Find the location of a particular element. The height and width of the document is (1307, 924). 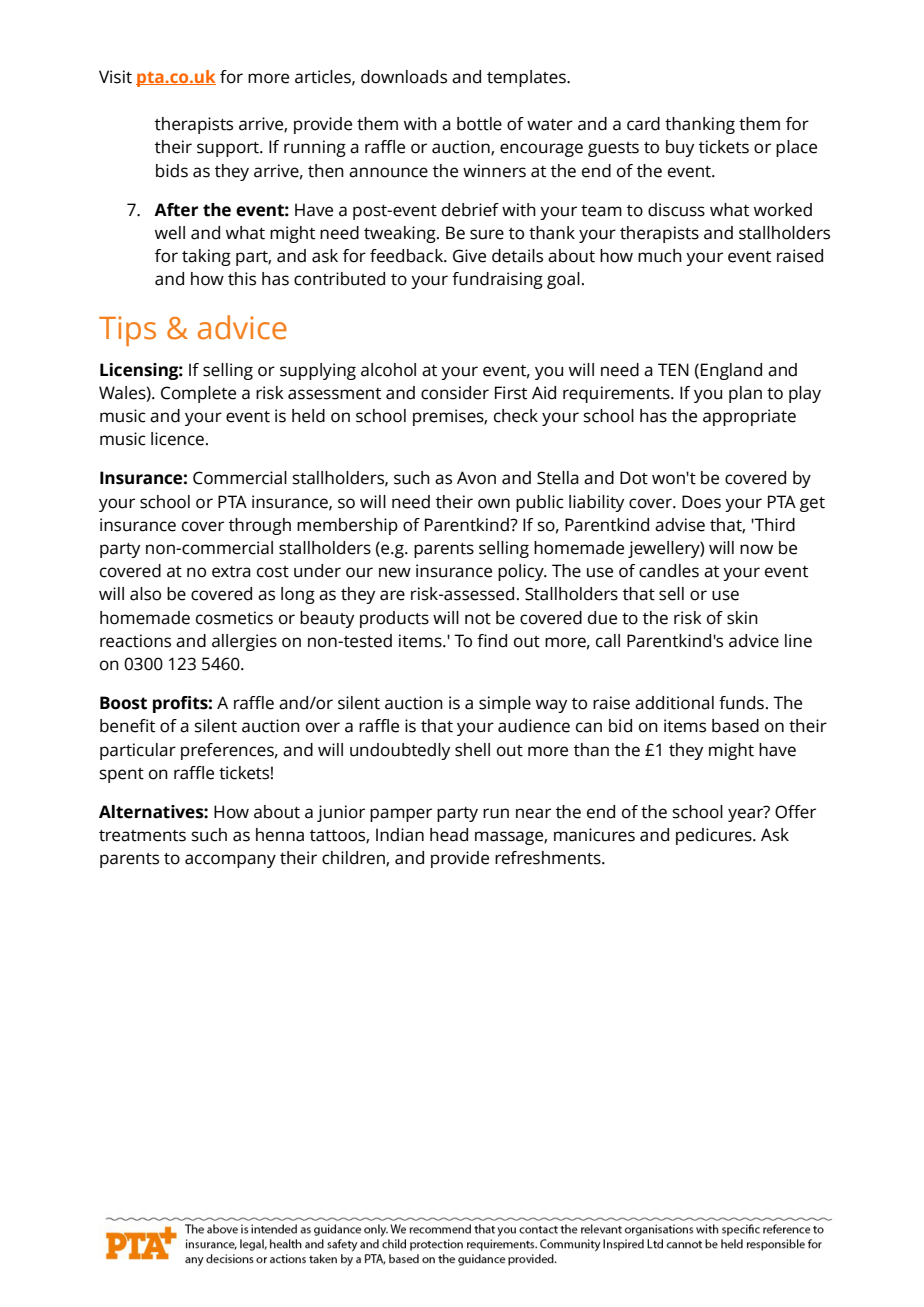

support is located at coordinates (229, 149).
